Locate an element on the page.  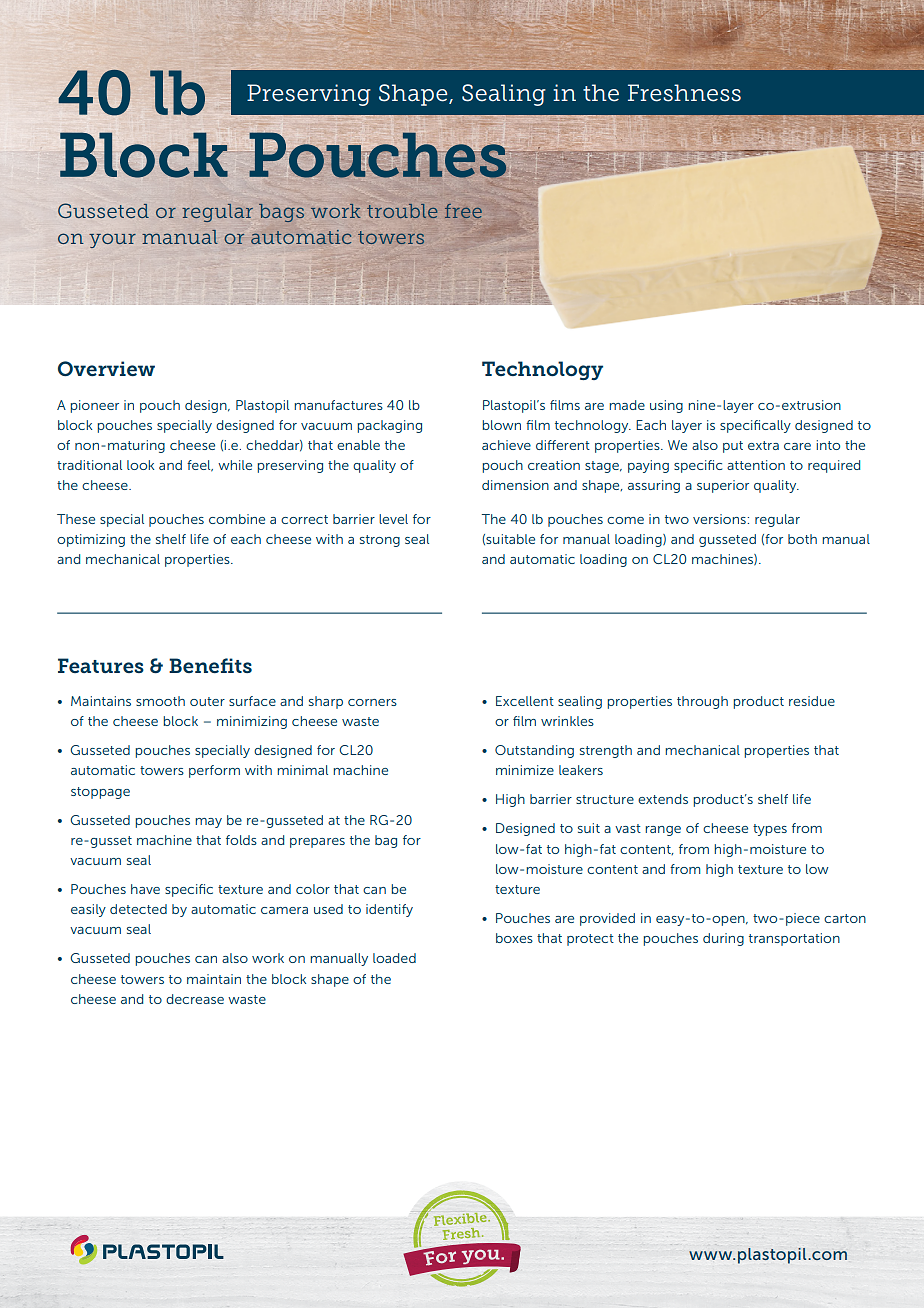
during is located at coordinates (723, 939).
